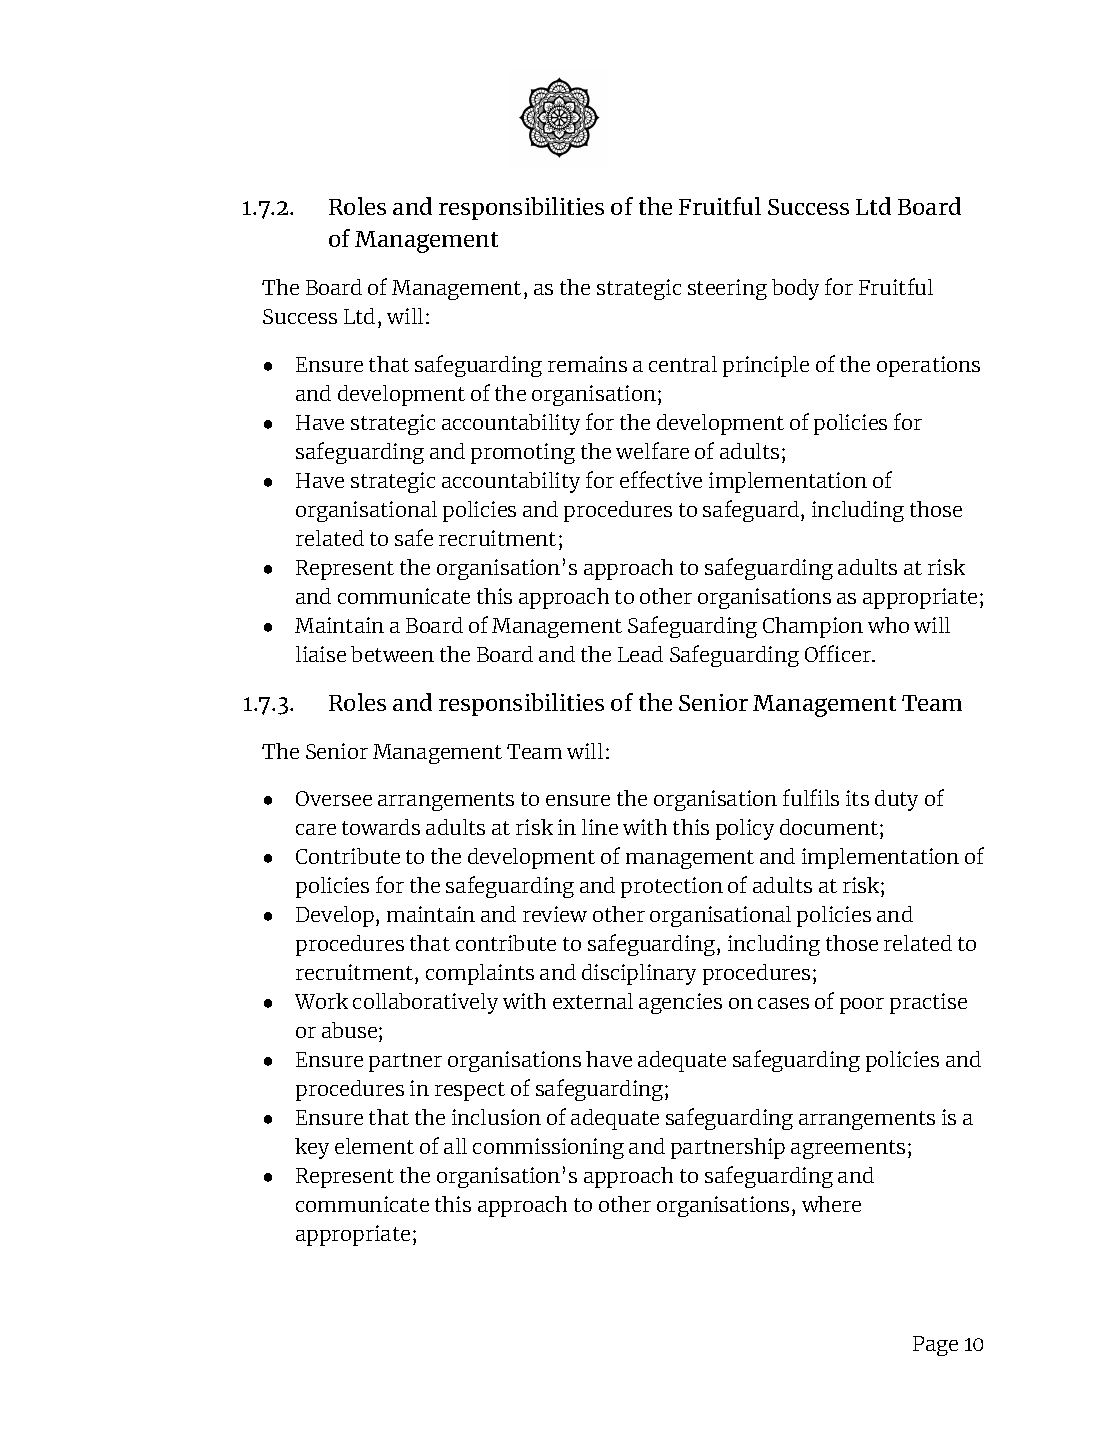  I want to click on body, so click(795, 289).
